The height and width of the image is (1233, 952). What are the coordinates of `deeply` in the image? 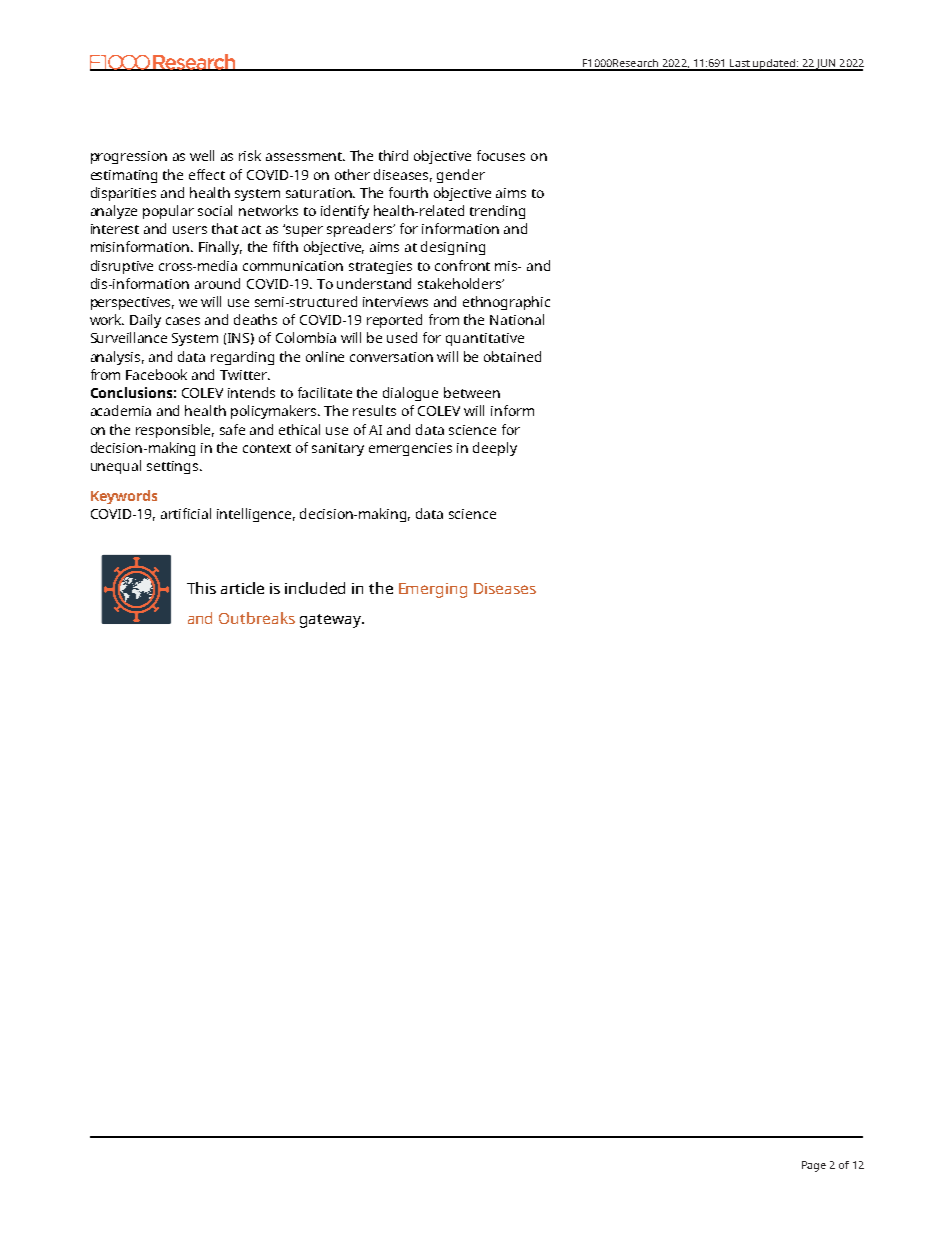 It's located at (495, 449).
